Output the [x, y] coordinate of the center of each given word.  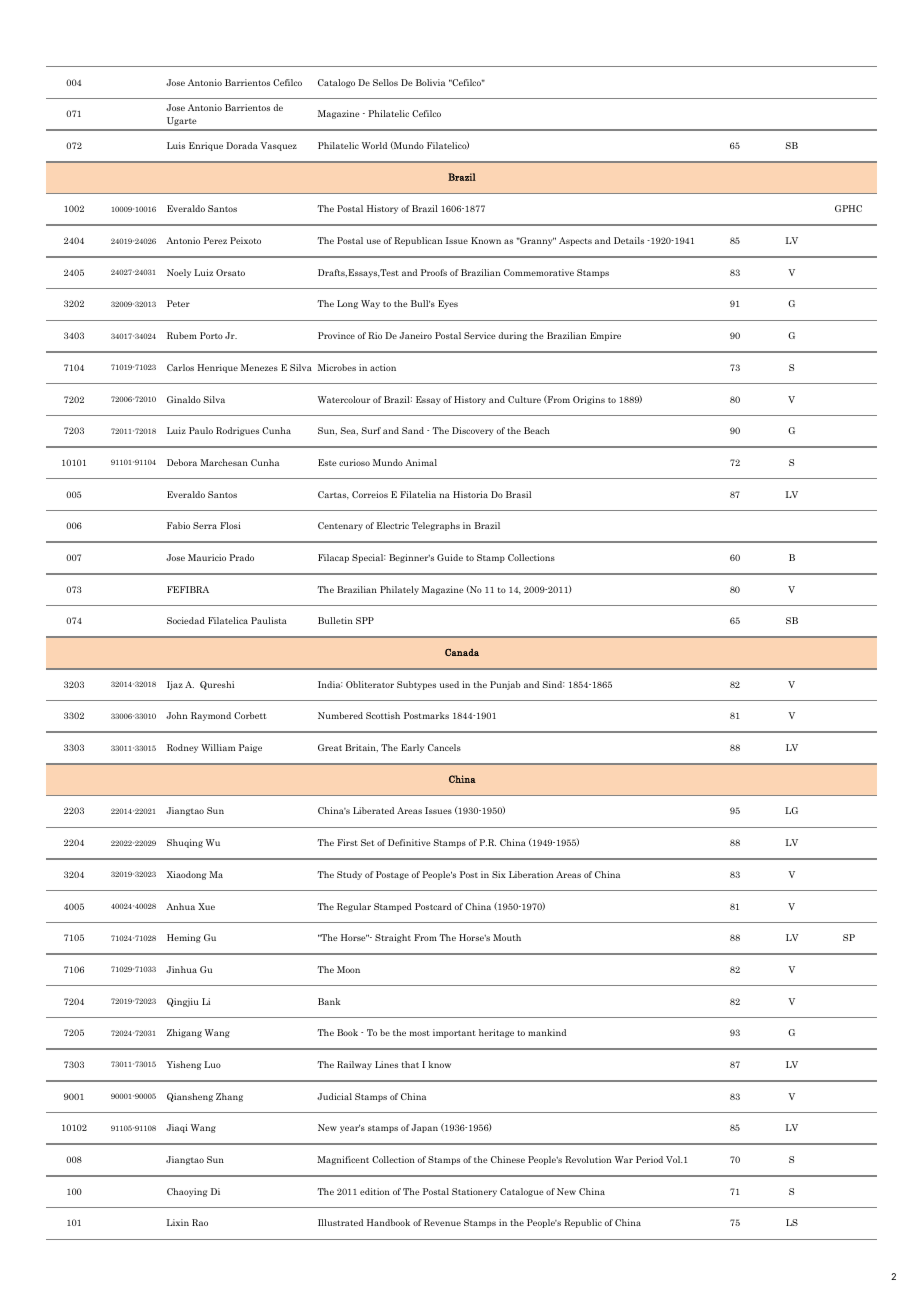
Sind [553, 684]
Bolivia [430, 82]
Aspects [575, 241]
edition [375, 1191]
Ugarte [182, 121]
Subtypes [416, 685]
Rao [200, 1222]
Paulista [269, 620]
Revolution [588, 1159]
